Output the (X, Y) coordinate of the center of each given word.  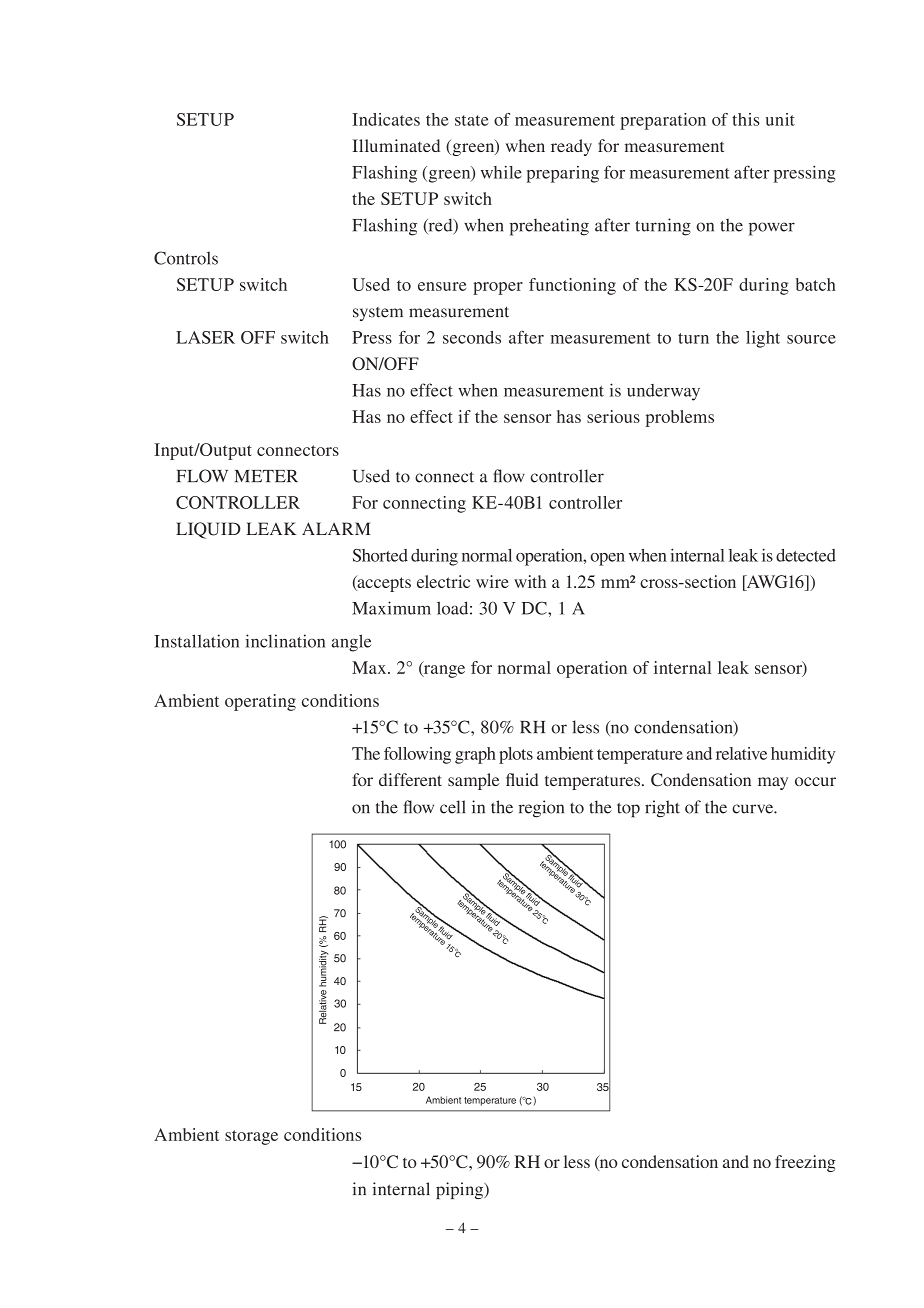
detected (806, 555)
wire (492, 581)
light (763, 339)
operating (260, 702)
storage (251, 1137)
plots (516, 755)
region (541, 809)
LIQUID (208, 530)
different (410, 779)
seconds (472, 337)
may (773, 783)
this (746, 119)
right (662, 809)
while (501, 172)
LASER (205, 337)
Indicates (386, 119)
